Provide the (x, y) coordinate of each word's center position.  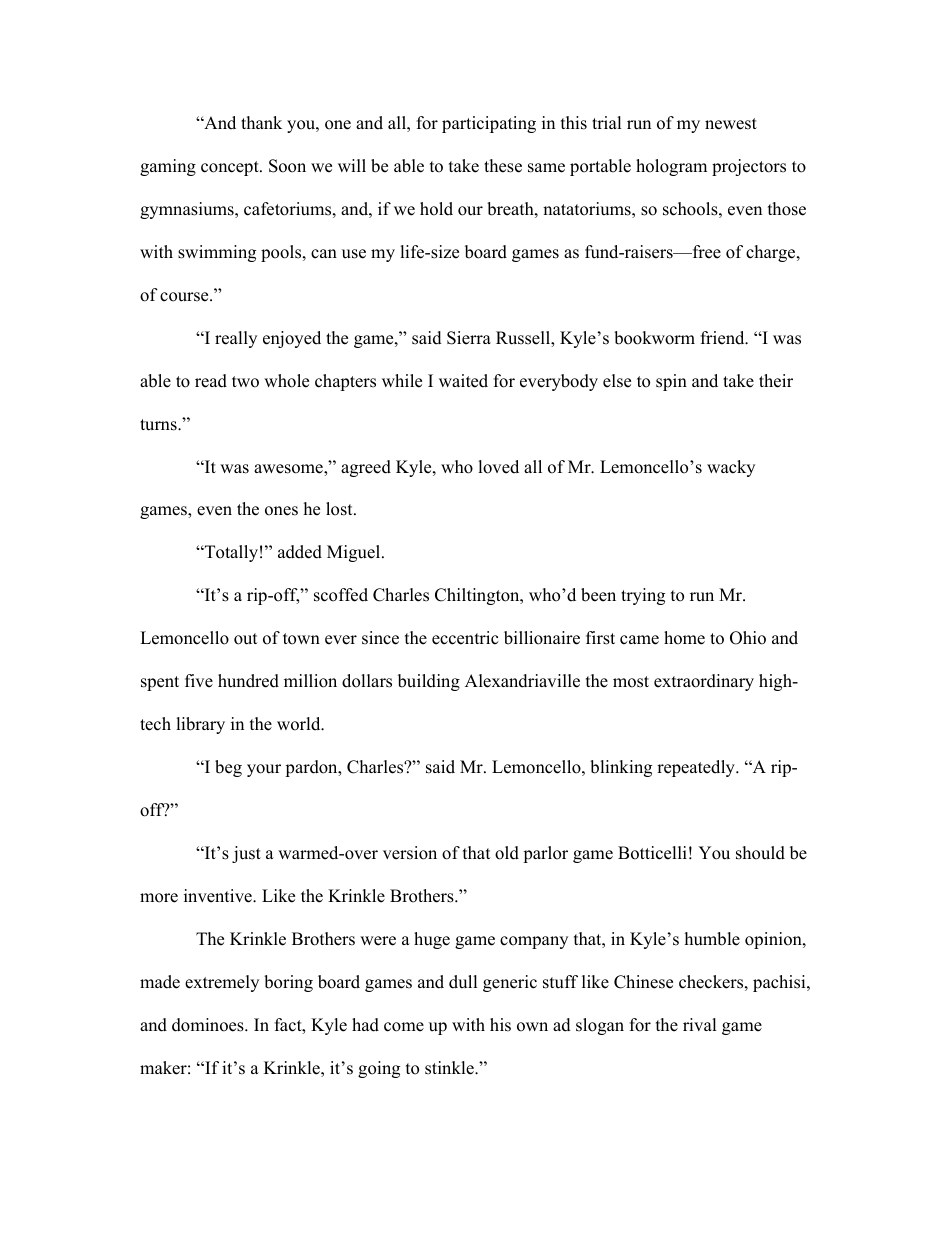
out (246, 639)
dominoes (209, 1025)
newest (731, 124)
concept (231, 168)
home (684, 638)
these (503, 166)
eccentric (465, 638)
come (404, 1027)
